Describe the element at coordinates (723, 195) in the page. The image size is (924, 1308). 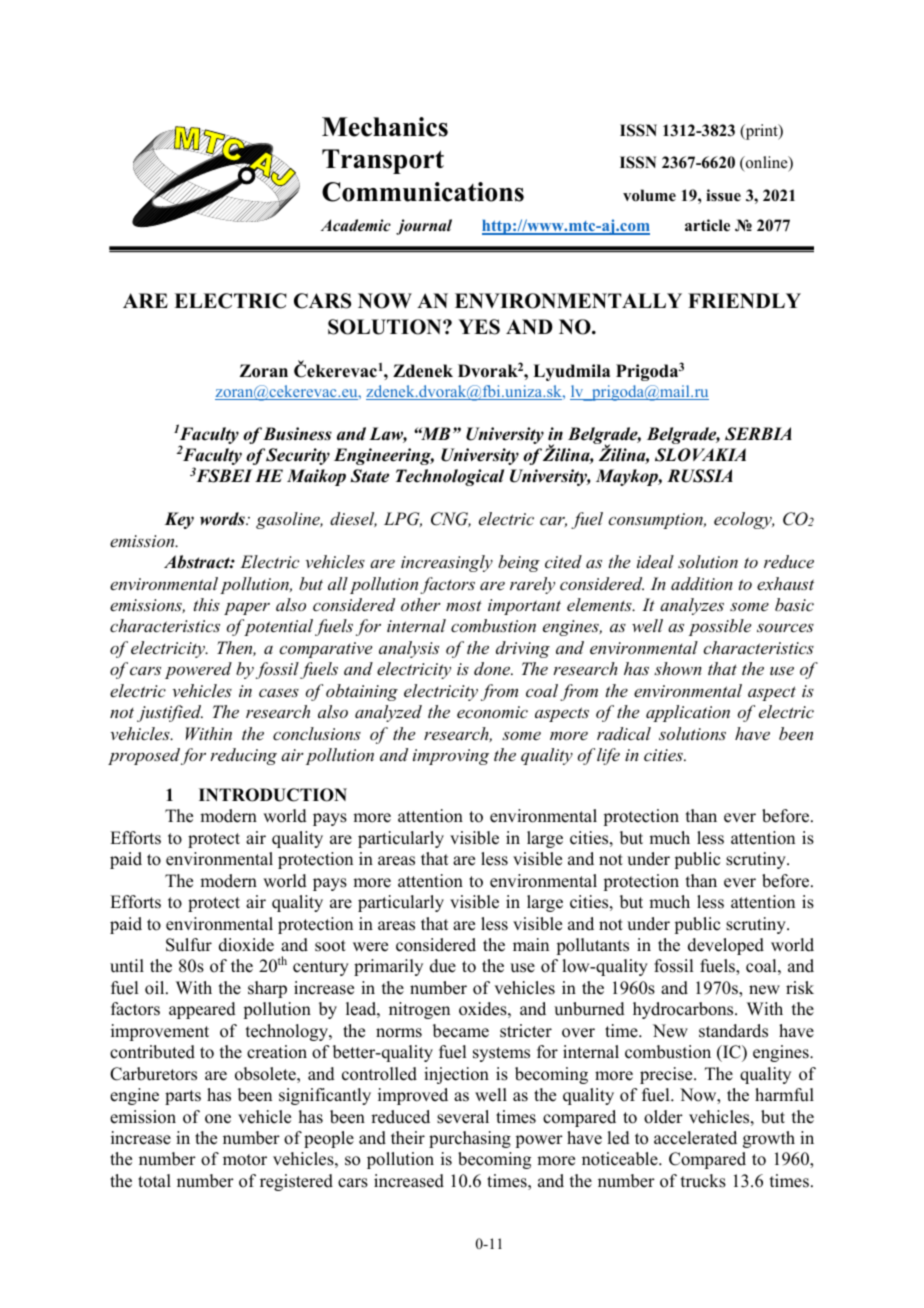
I see `issue` at that location.
